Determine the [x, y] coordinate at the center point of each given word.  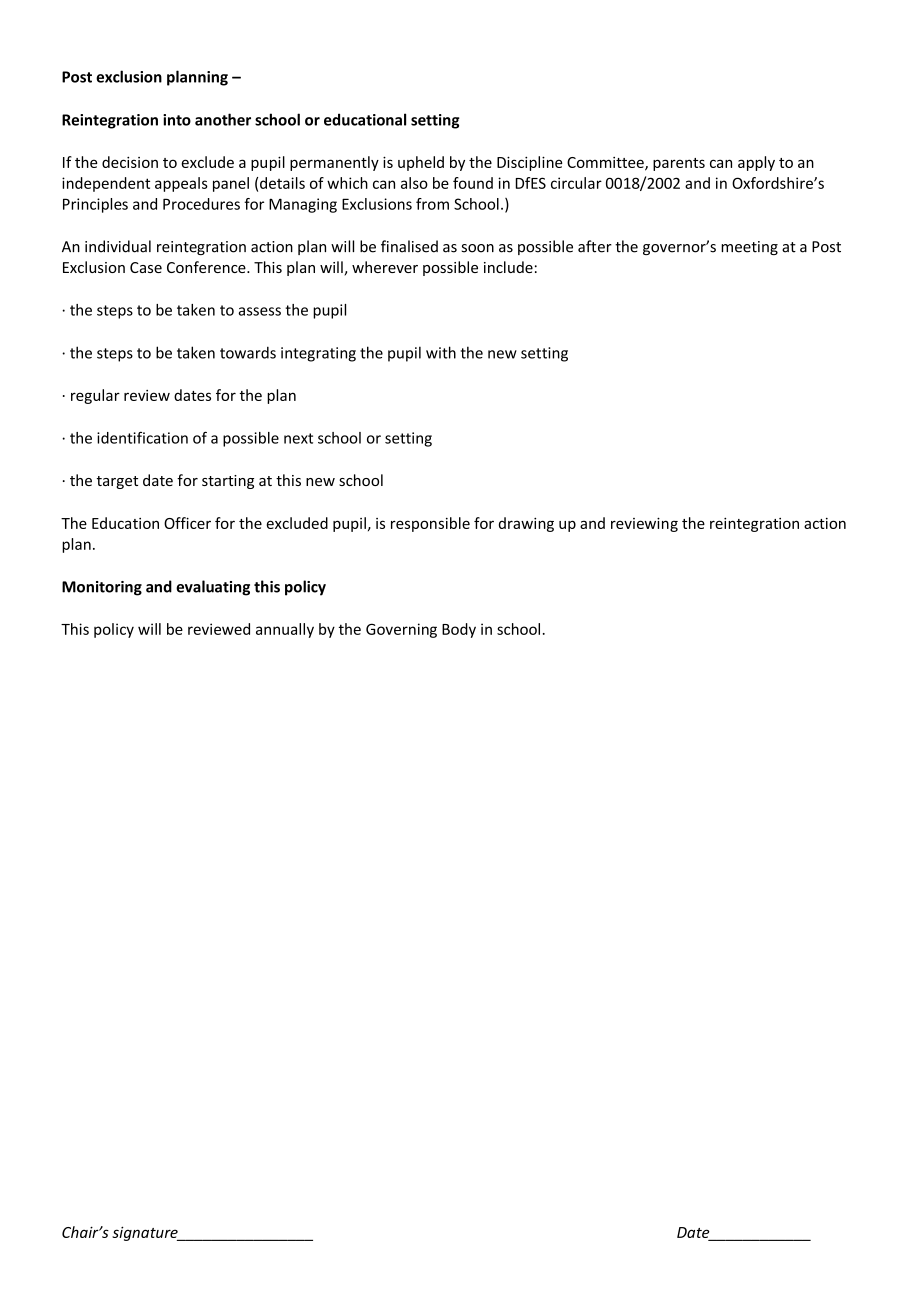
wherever [385, 267]
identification [142, 438]
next [298, 438]
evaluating [213, 588]
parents [679, 164]
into [177, 120]
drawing [526, 524]
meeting [749, 248]
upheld [421, 163]
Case [146, 267]
